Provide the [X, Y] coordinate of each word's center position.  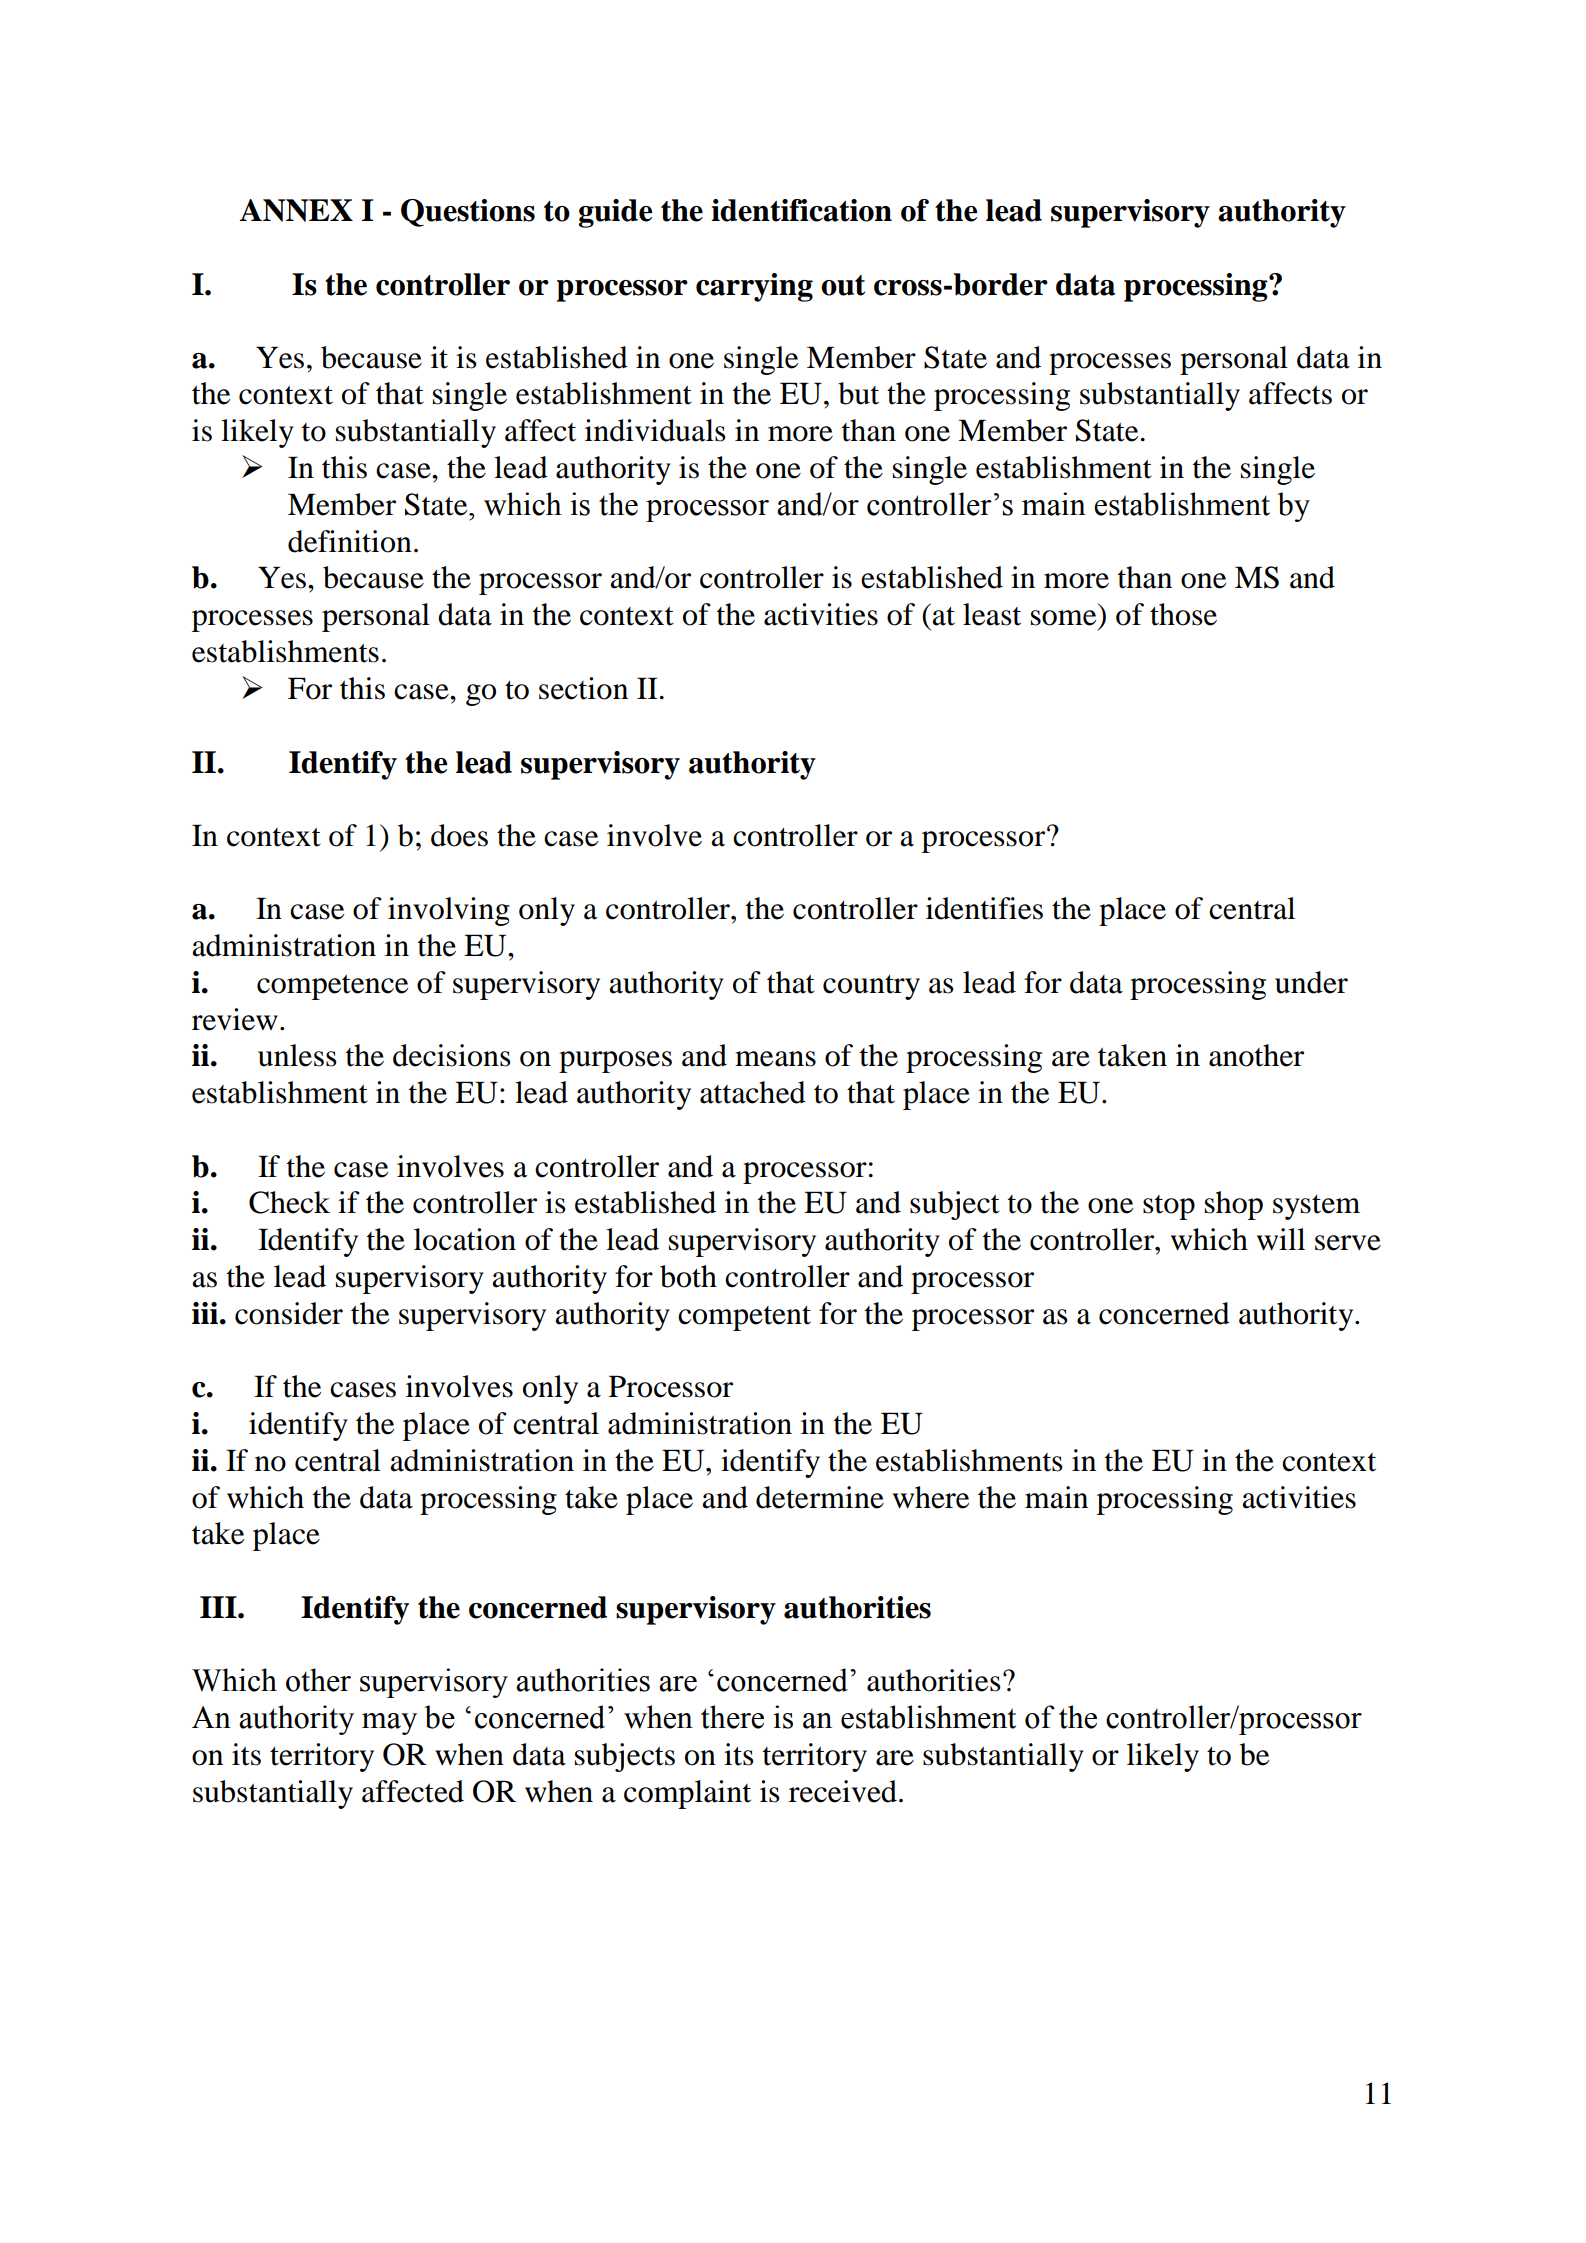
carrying [754, 287]
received [843, 1791]
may [389, 1724]
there [732, 1717]
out [843, 285]
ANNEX [296, 210]
